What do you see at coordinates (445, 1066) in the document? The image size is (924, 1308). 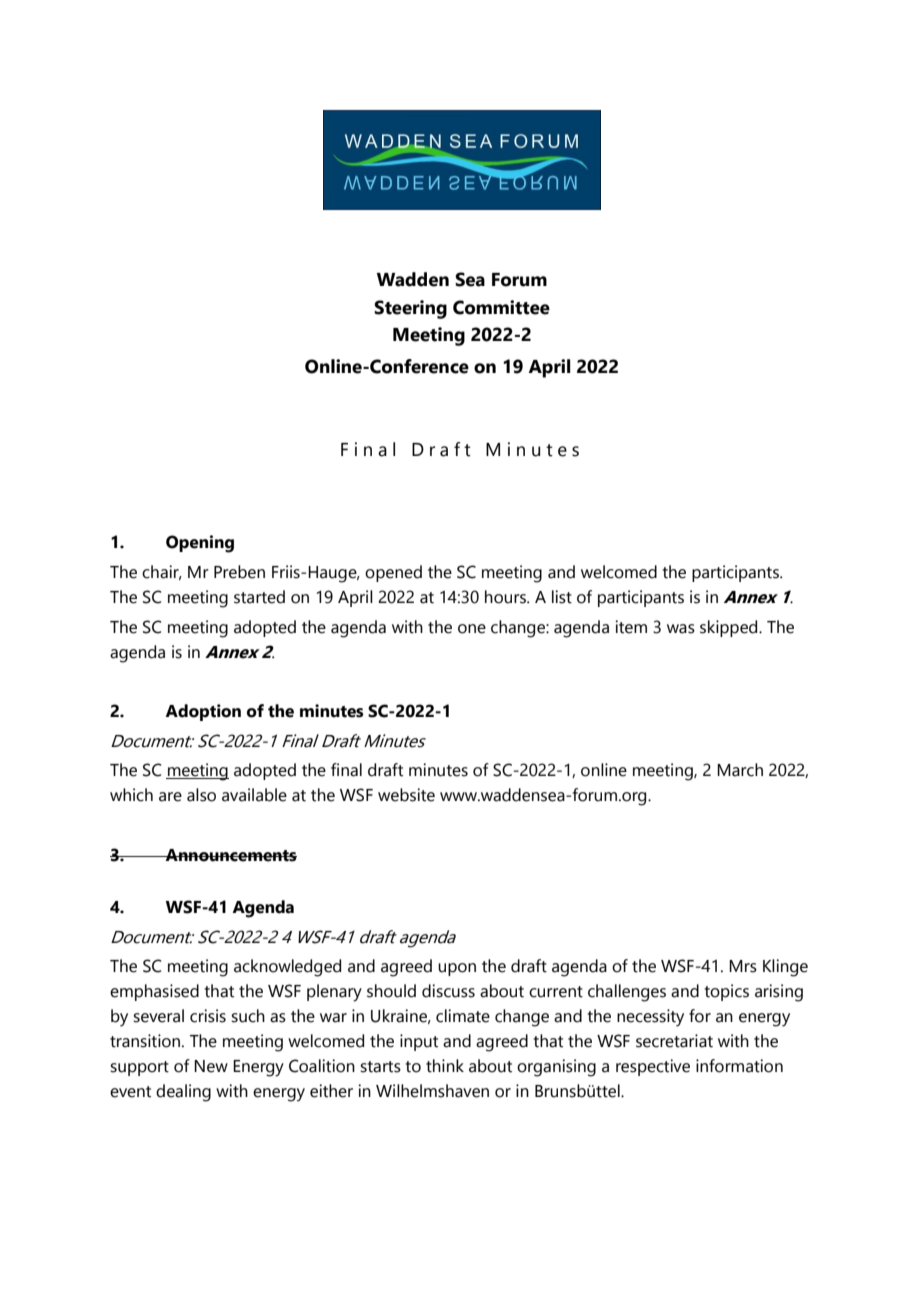 I see `think` at bounding box center [445, 1066].
